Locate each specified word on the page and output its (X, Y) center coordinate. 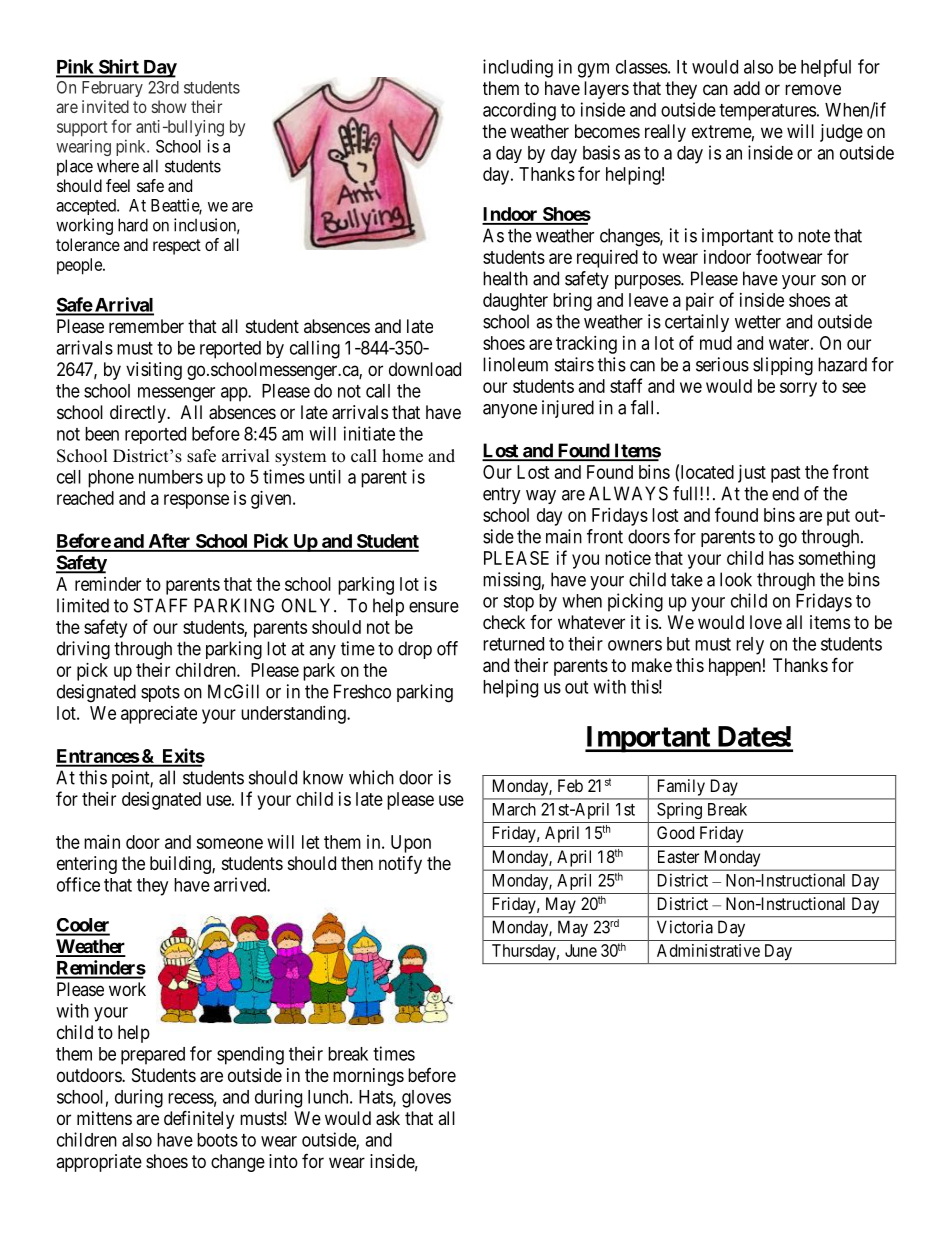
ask (388, 1118)
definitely (199, 1119)
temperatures (767, 112)
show (169, 106)
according (519, 111)
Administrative (708, 950)
